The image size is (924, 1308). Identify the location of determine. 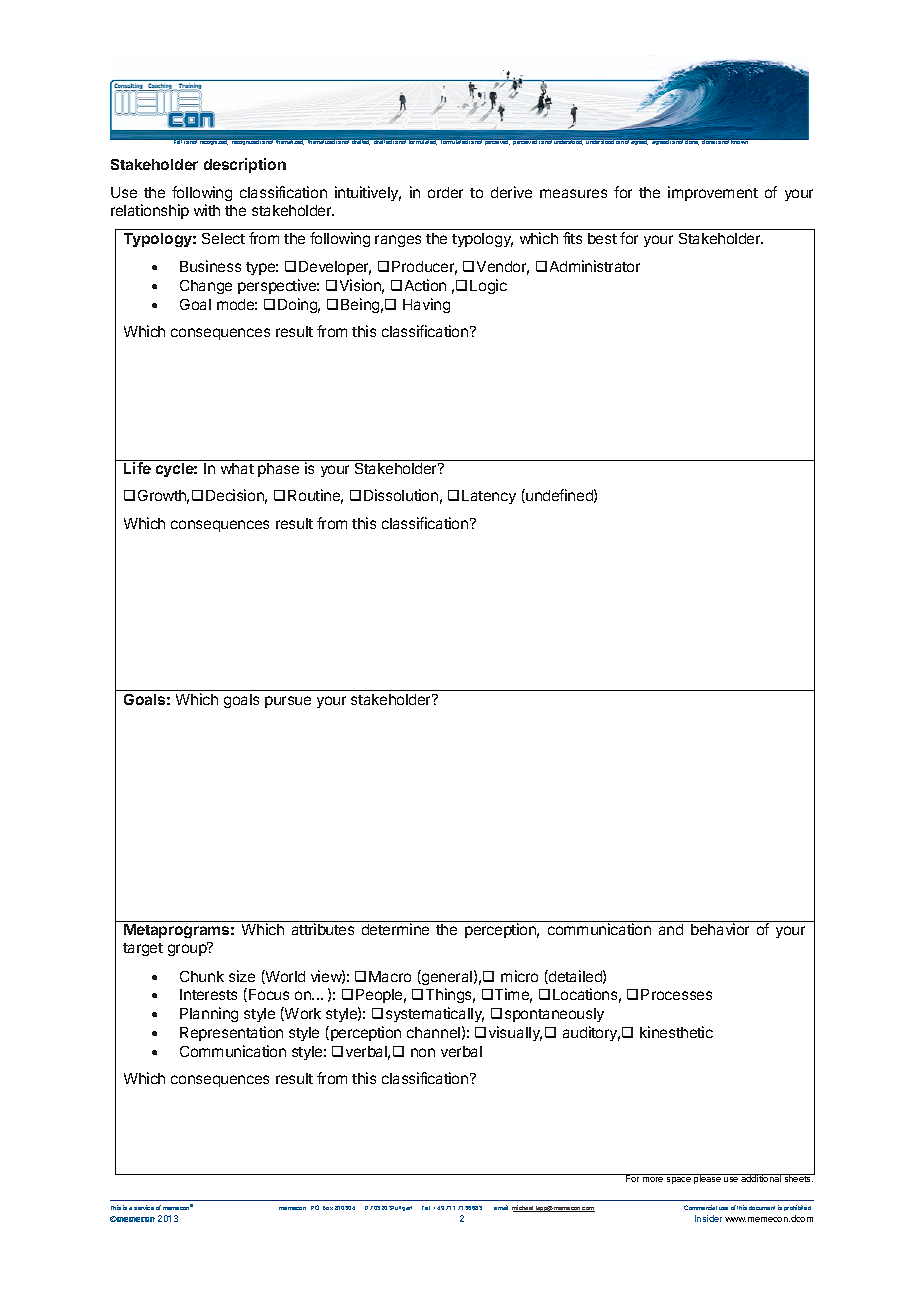
(395, 929).
